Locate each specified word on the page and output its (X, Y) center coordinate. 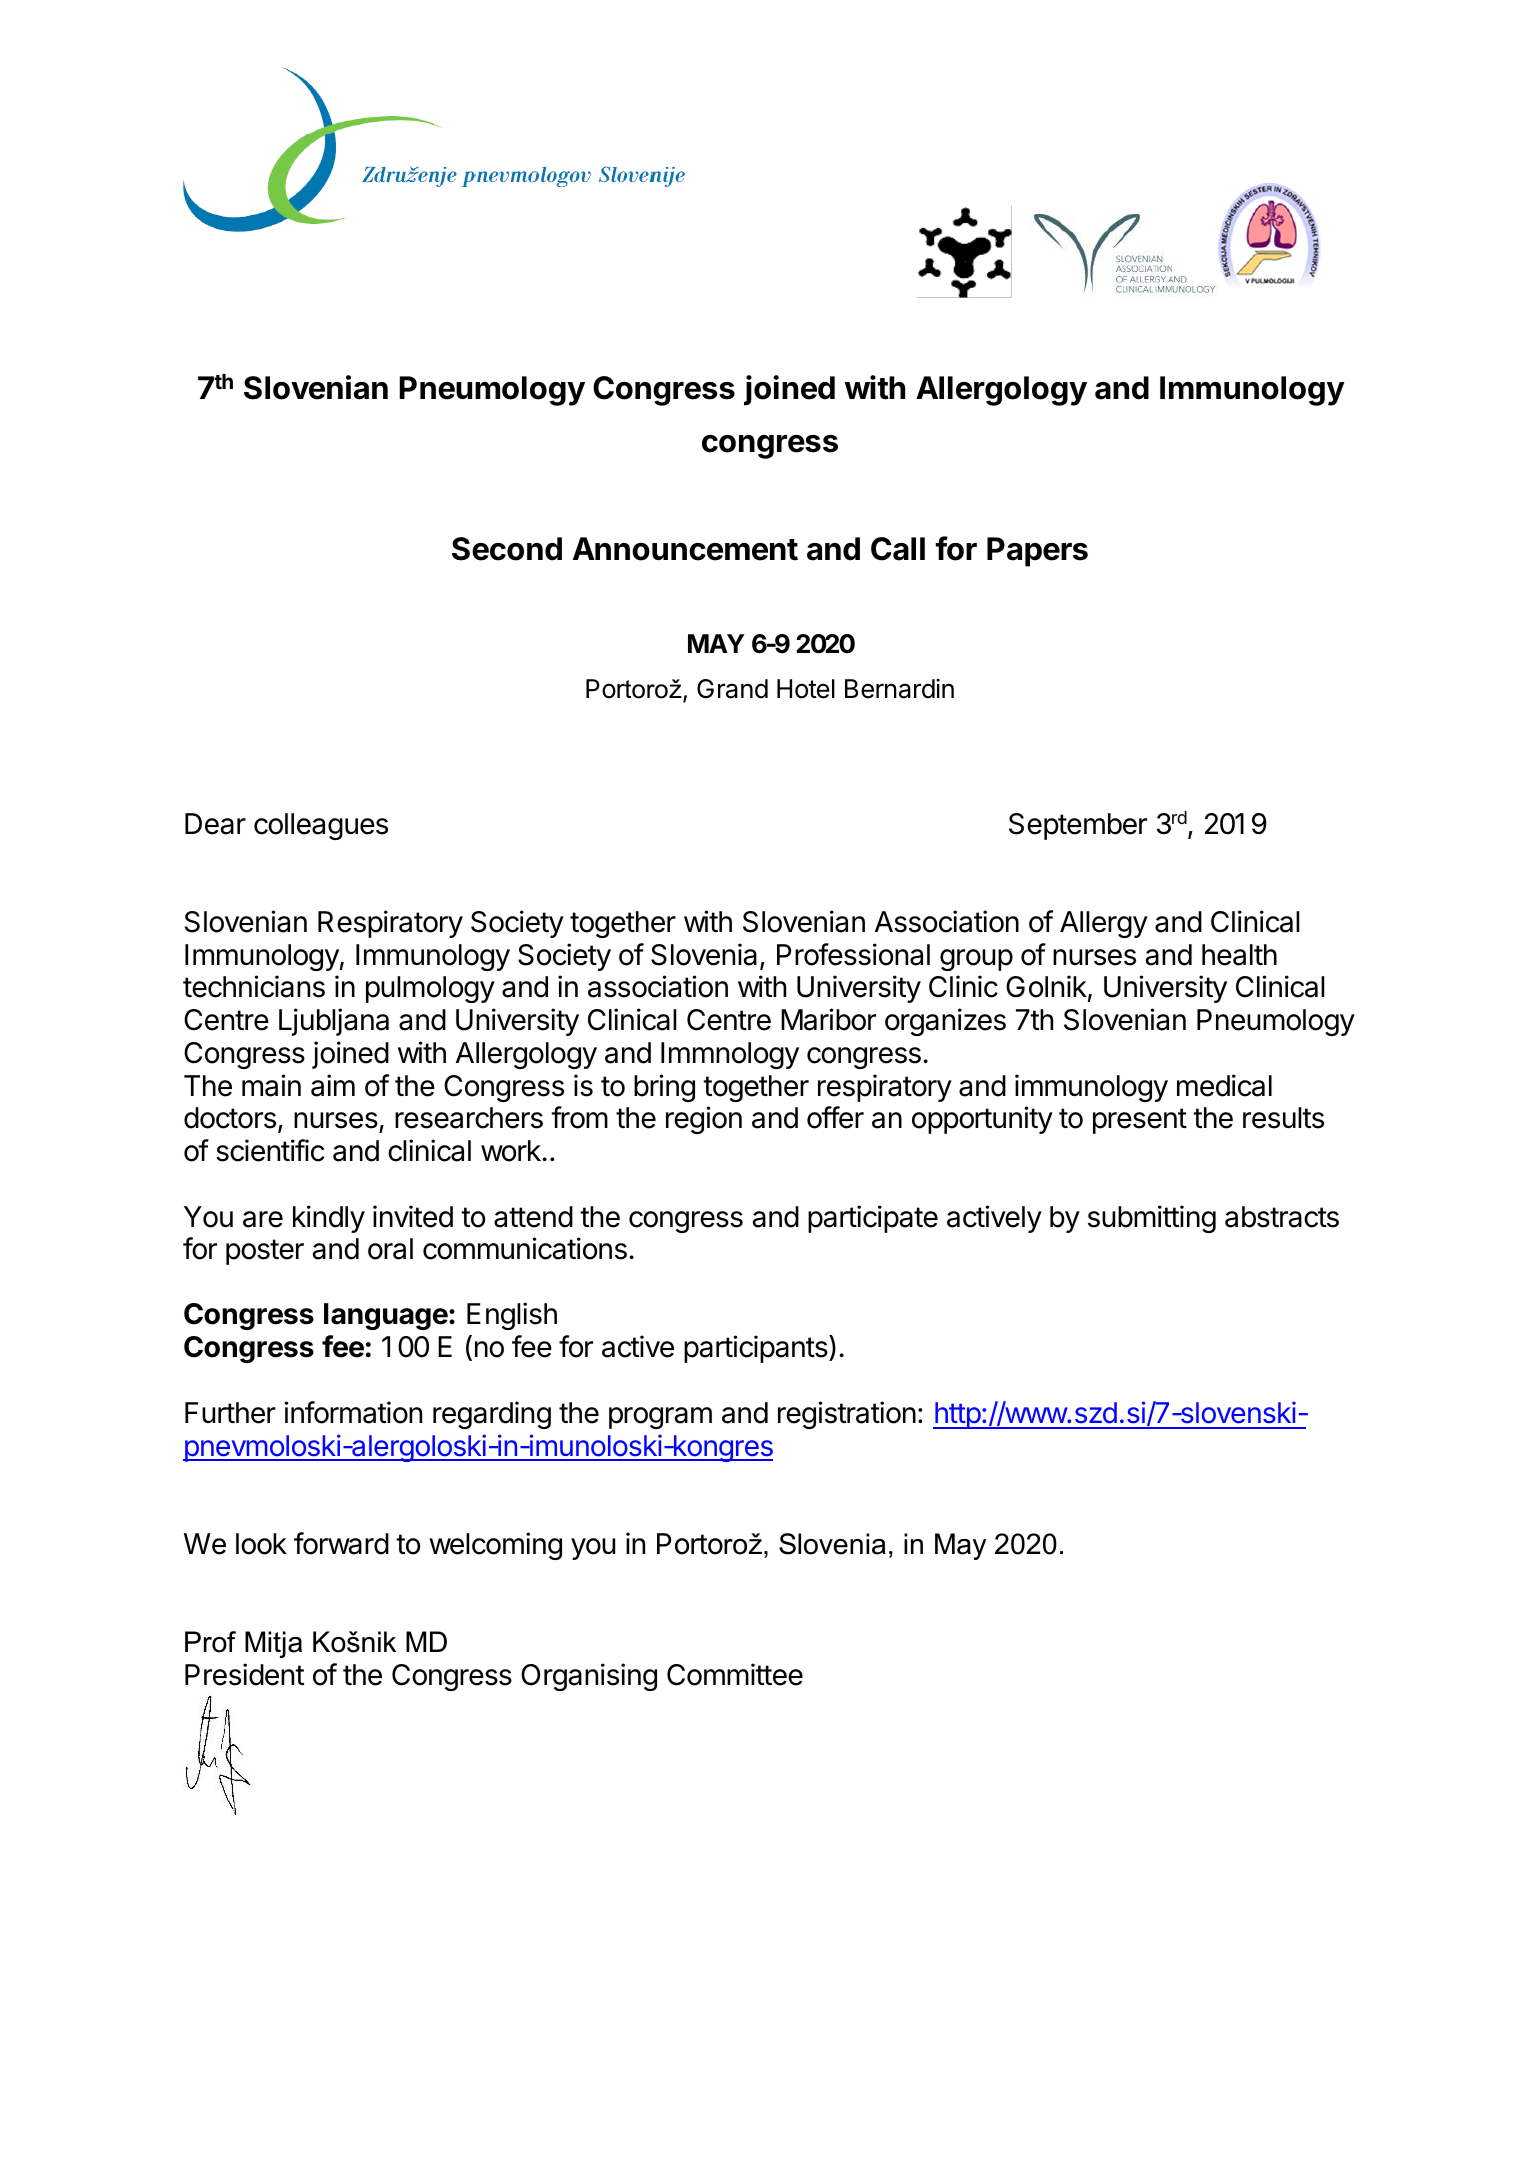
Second (507, 549)
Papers (1037, 552)
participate (873, 1219)
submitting (1152, 1219)
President (244, 1674)
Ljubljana (334, 1022)
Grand (732, 689)
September (1078, 826)
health (1239, 955)
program (660, 1418)
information (353, 1412)
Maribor (828, 1019)
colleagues (321, 826)
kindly (329, 1219)
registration (847, 1415)
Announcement (685, 549)
